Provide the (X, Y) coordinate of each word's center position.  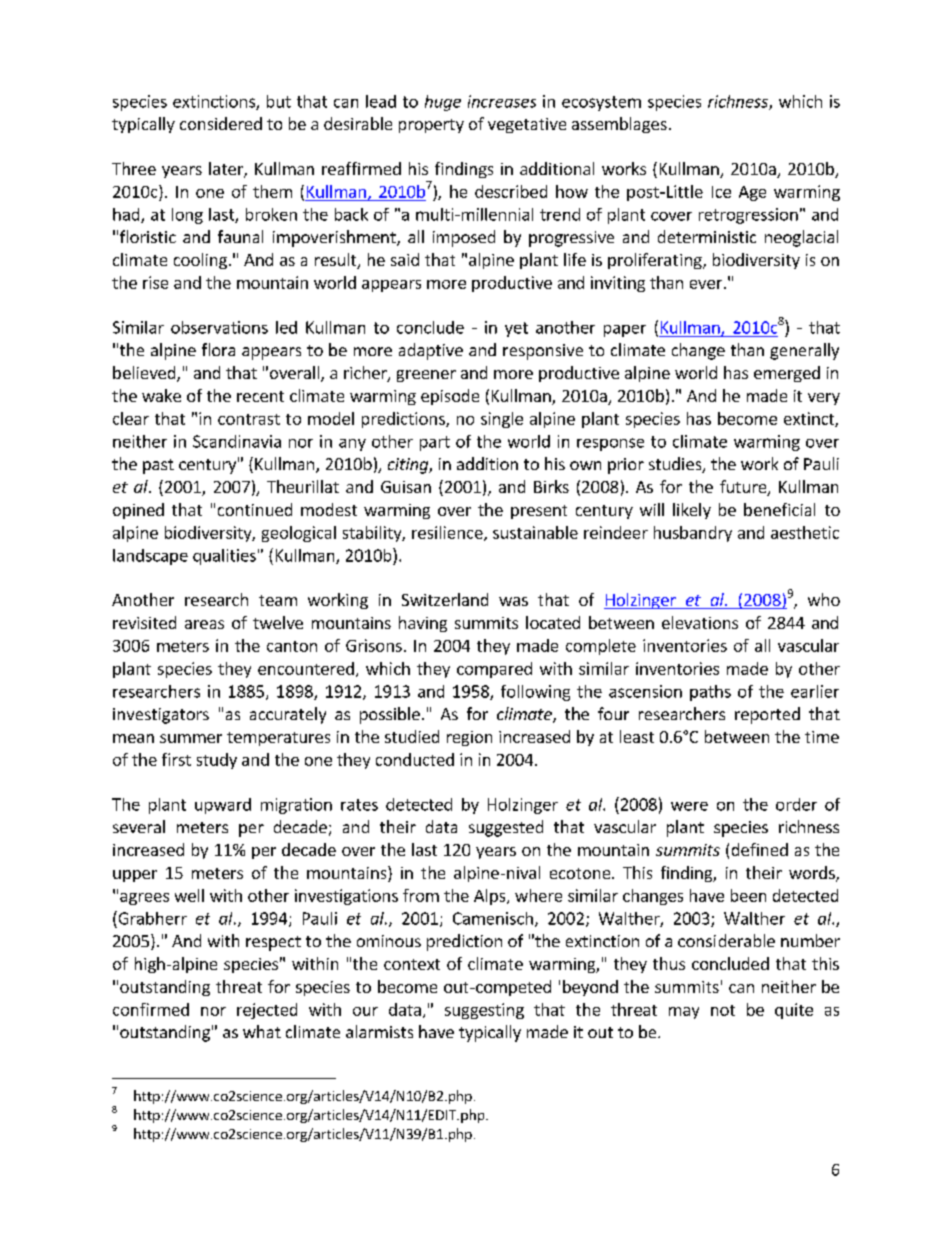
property (431, 126)
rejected (267, 1011)
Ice (721, 192)
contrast (249, 419)
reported (767, 715)
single (502, 420)
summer (191, 738)
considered (221, 123)
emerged (787, 374)
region (469, 738)
